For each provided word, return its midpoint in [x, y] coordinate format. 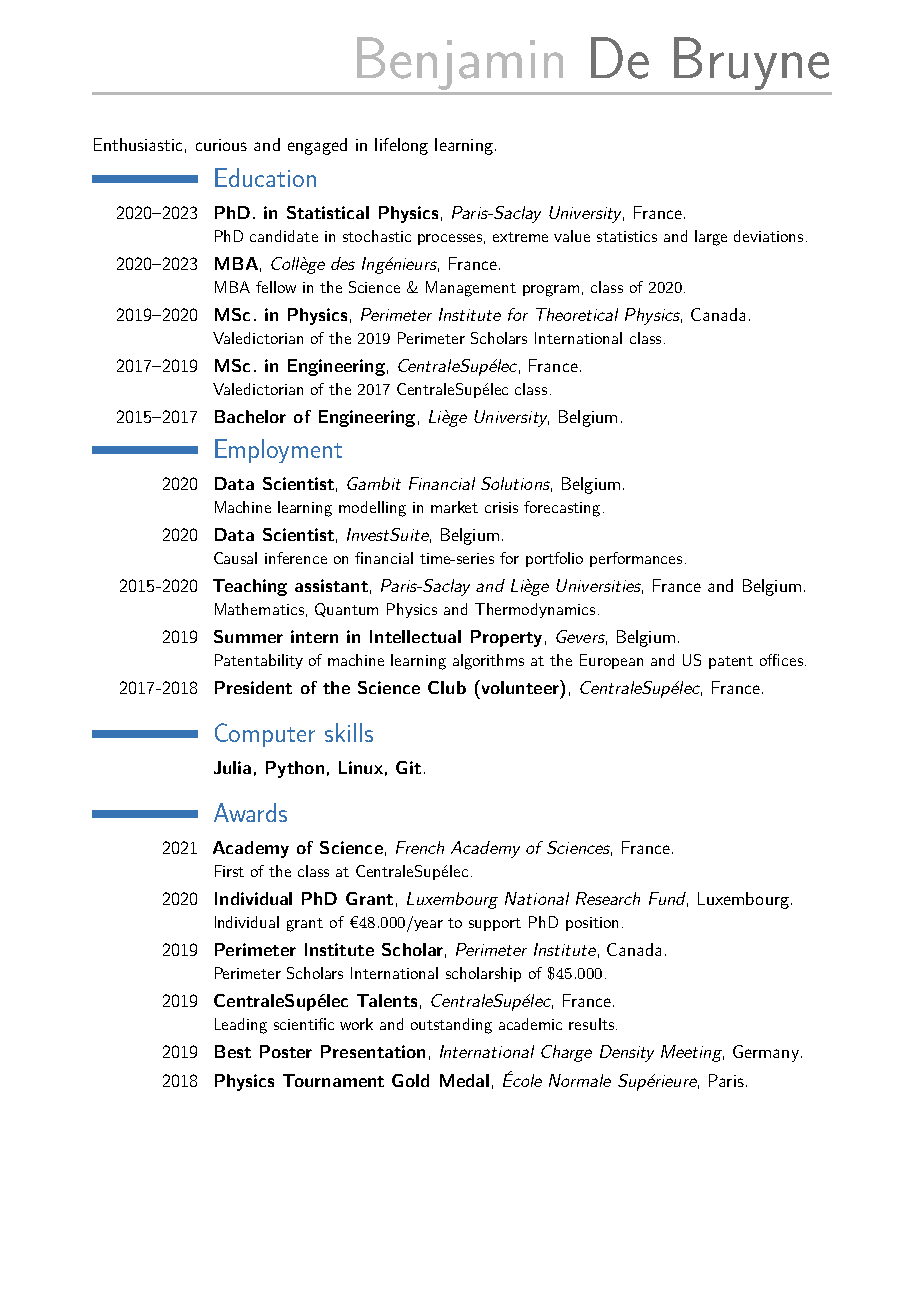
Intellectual [415, 636]
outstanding [451, 1026]
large [711, 238]
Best [233, 1051]
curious [221, 145]
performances [636, 559]
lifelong [401, 146]
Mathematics [259, 609]
